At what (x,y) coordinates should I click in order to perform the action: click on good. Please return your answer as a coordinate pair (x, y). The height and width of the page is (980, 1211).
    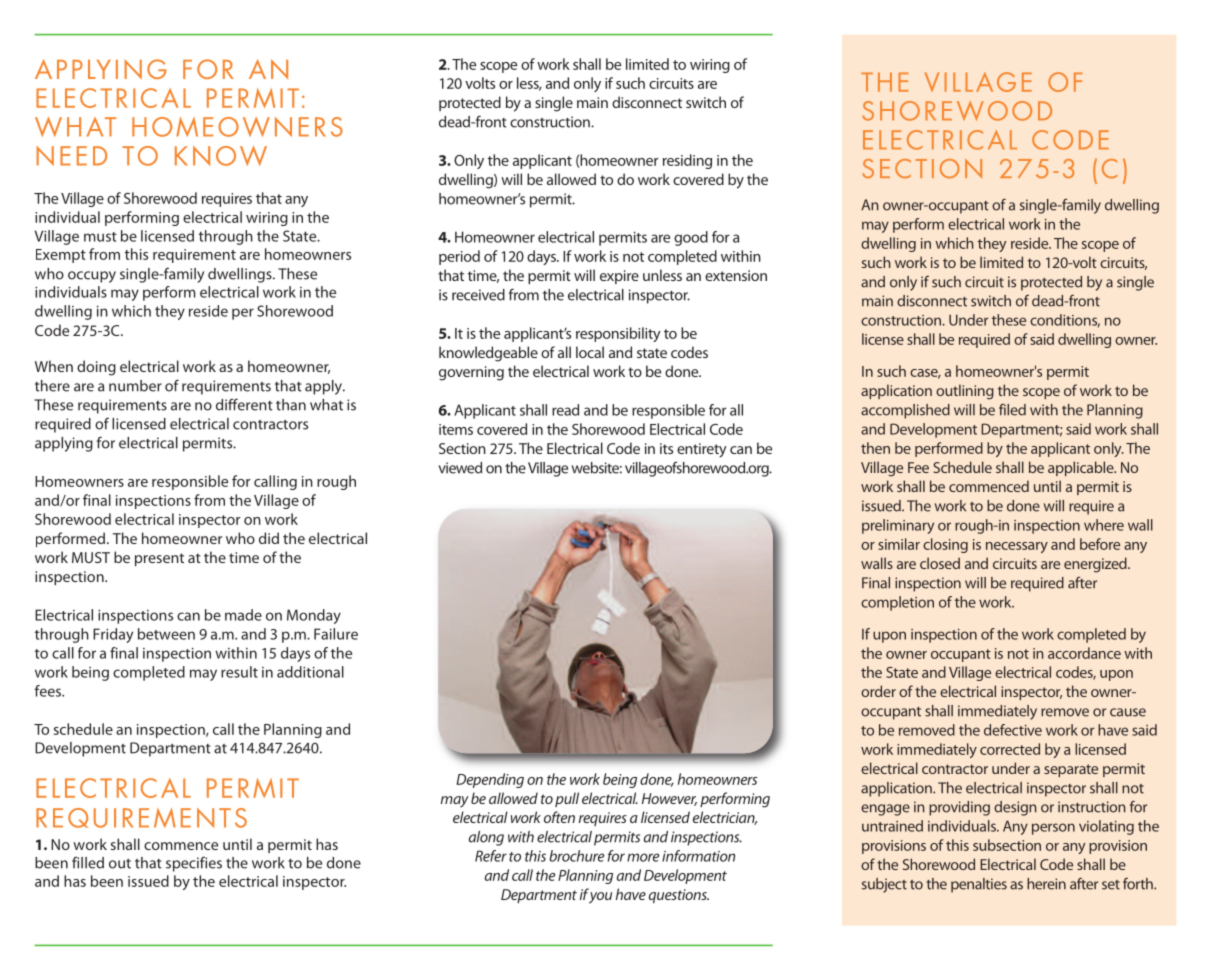
    Looking at the image, I should click on (691, 238).
